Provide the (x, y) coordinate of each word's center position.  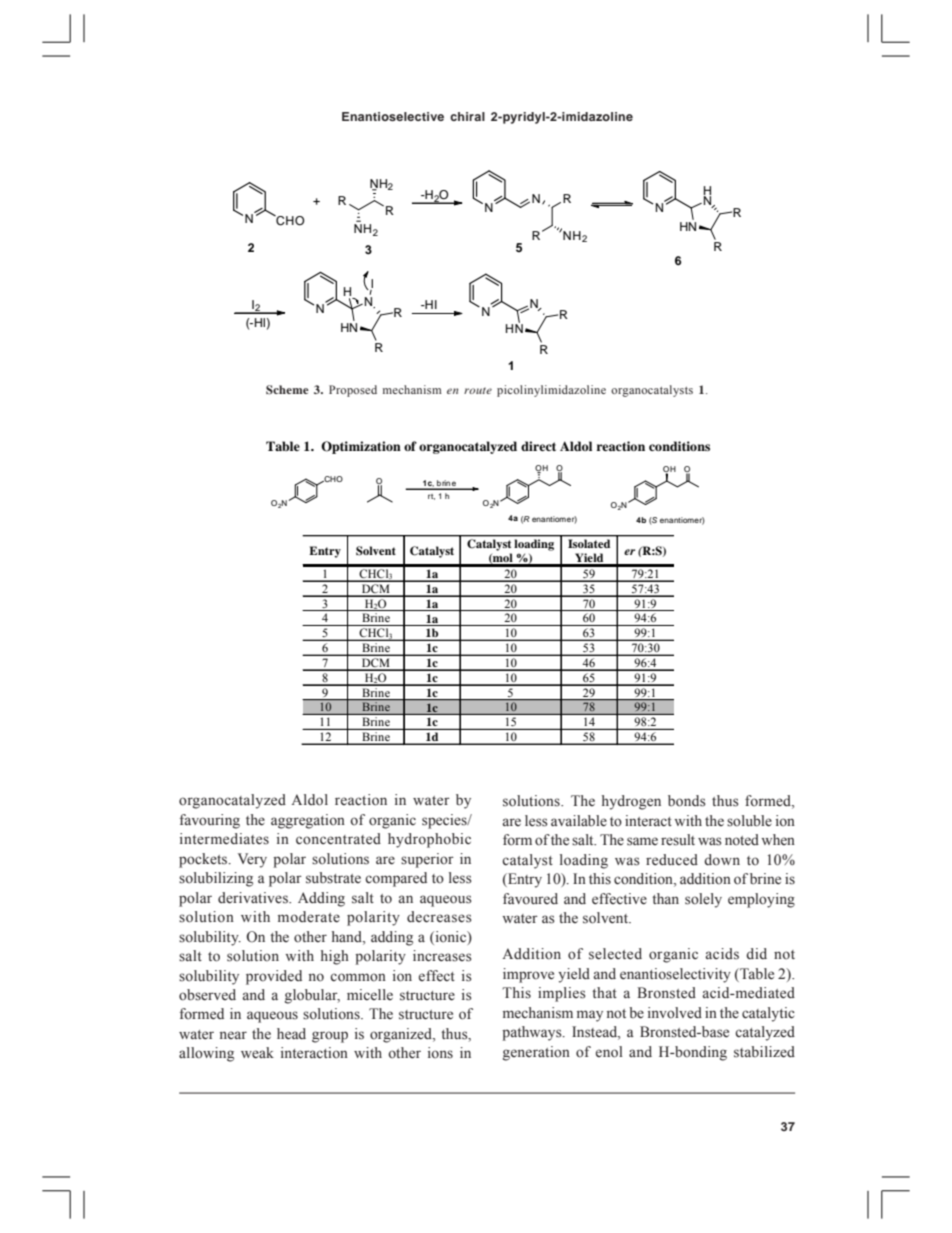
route (478, 390)
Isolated (589, 543)
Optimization (361, 447)
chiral (467, 116)
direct (538, 446)
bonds (687, 801)
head (291, 1034)
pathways (533, 1033)
